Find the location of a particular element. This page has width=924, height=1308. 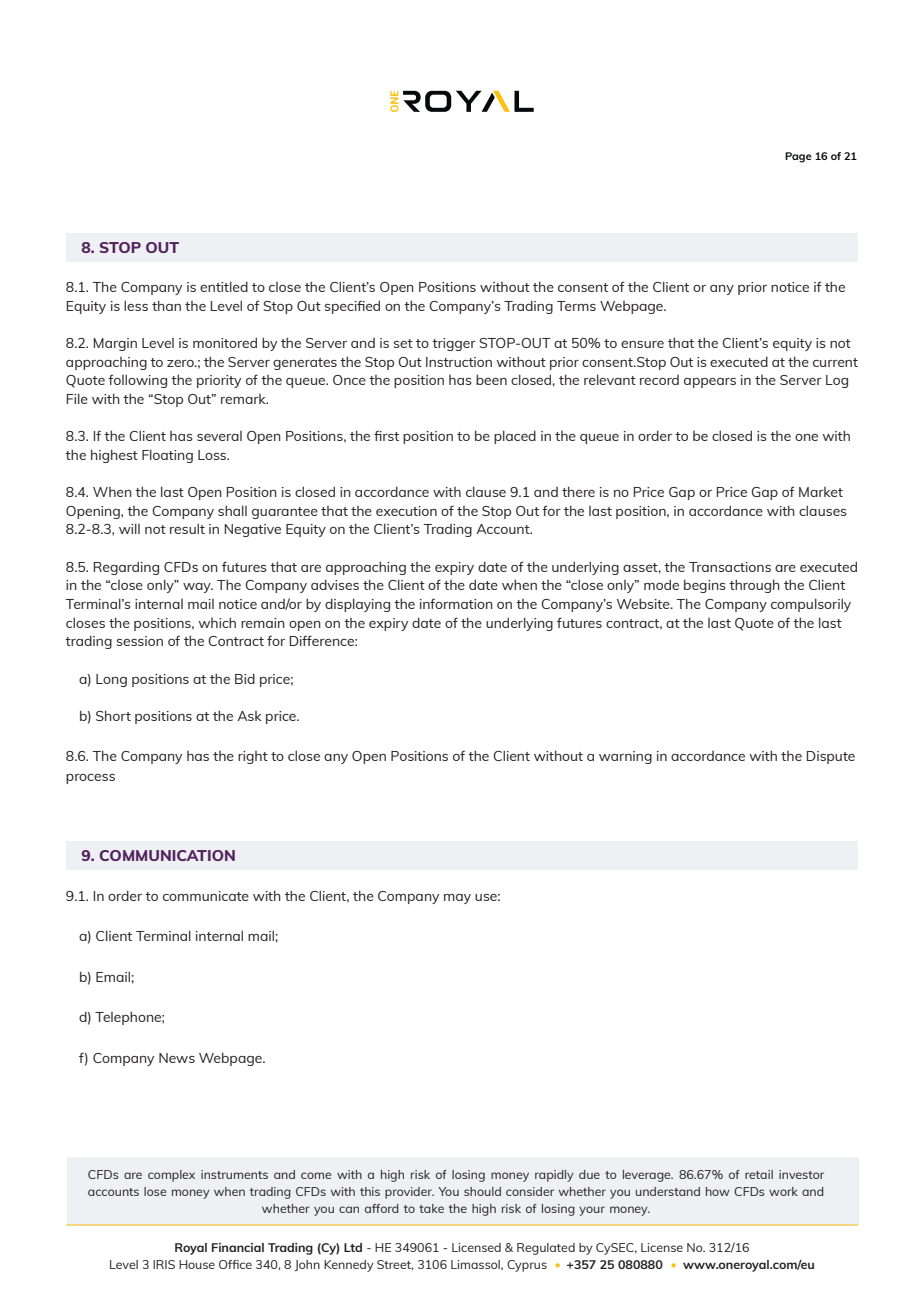

appears is located at coordinates (710, 383).
